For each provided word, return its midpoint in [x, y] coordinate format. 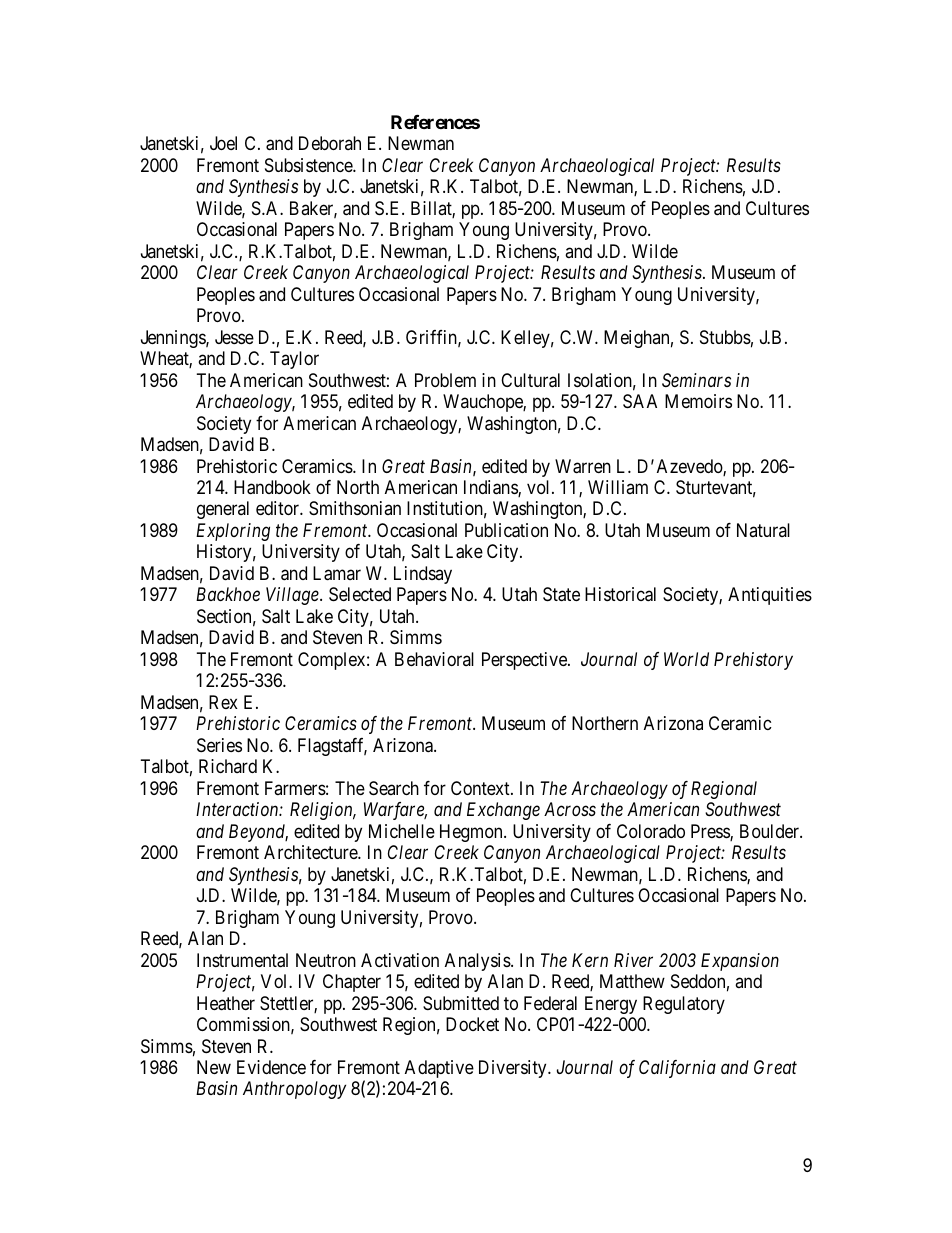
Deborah [330, 143]
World [686, 659]
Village [293, 596]
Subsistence [309, 165]
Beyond [258, 833]
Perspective [525, 661]
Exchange [503, 811]
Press [711, 832]
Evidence [271, 1067]
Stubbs [725, 337]
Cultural [530, 380]
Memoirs [698, 401]
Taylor [294, 360]
